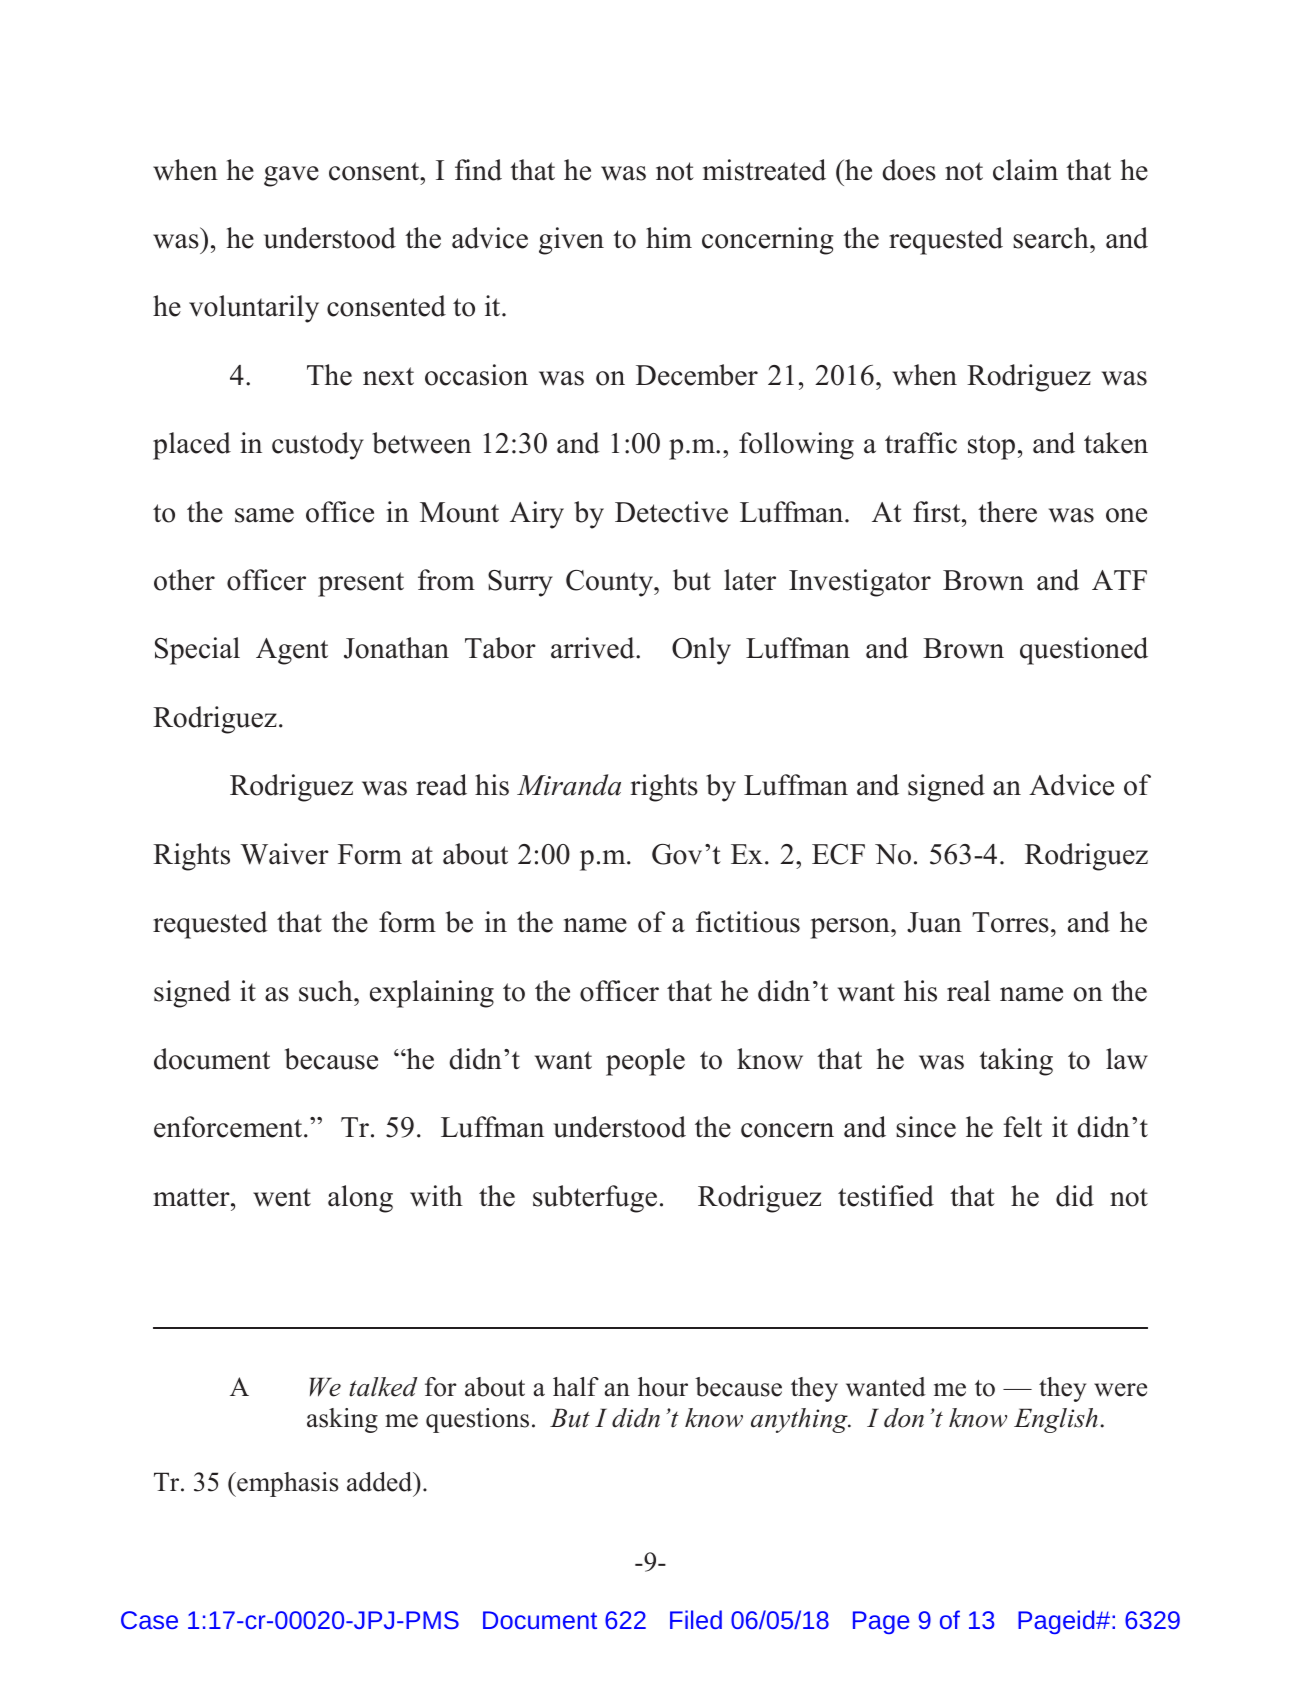 This document has height=1683, width=1301. Describe the element at coordinates (595, 1199) in the document. I see `subterfuge` at that location.
